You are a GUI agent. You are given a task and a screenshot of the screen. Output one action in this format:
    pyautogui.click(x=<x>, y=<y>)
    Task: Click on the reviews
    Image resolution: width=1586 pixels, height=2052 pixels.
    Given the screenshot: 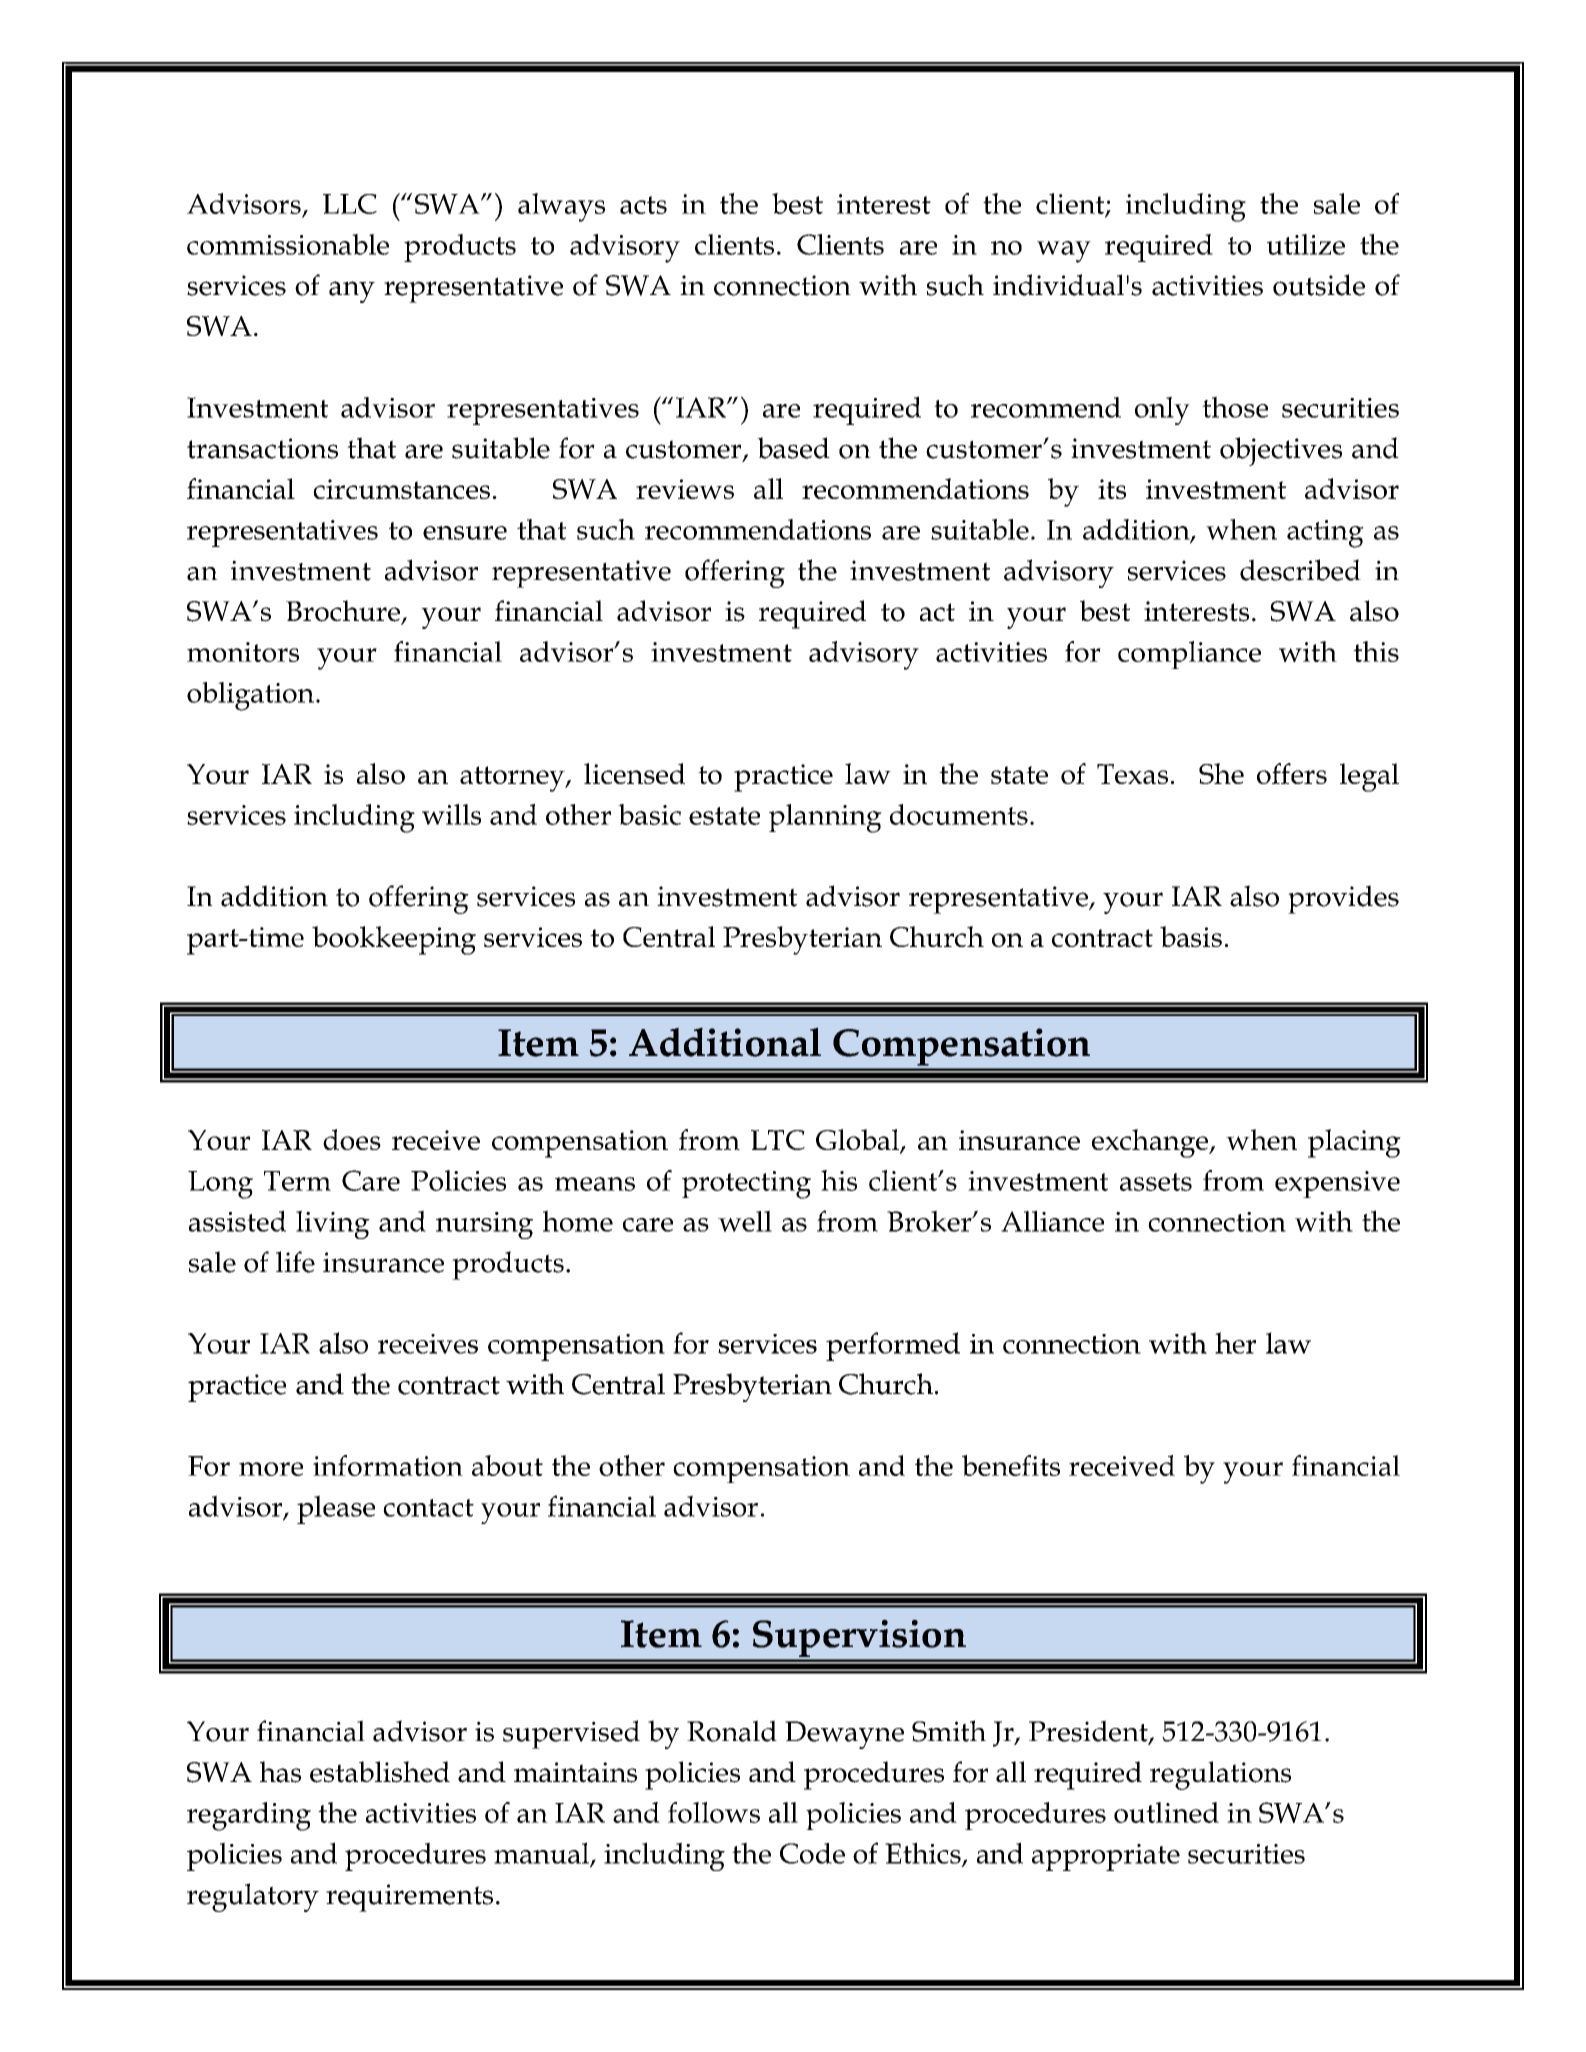 What is the action you would take?
    pyautogui.click(x=685, y=489)
